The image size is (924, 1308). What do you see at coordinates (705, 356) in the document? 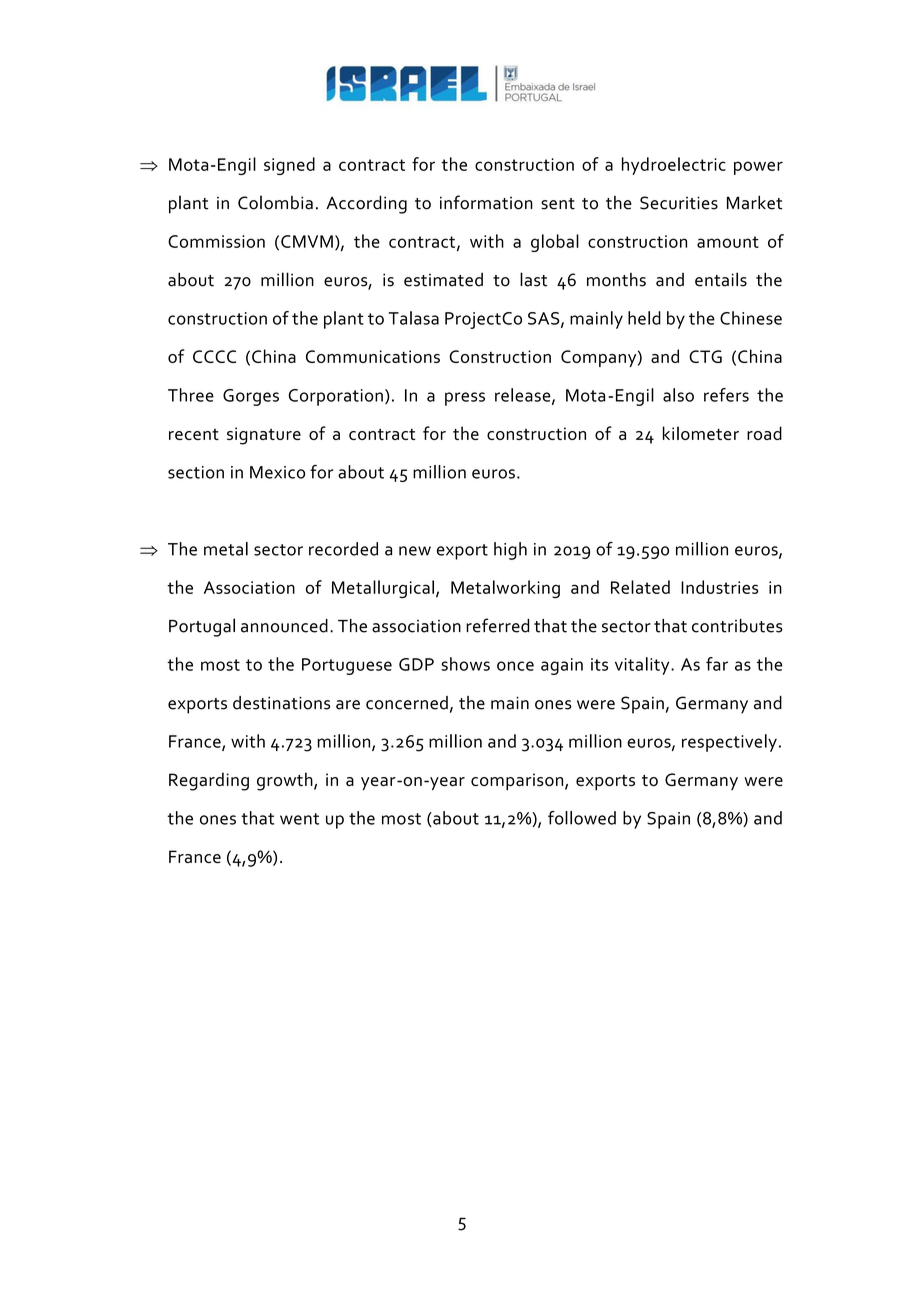
I see `CTG` at bounding box center [705, 356].
